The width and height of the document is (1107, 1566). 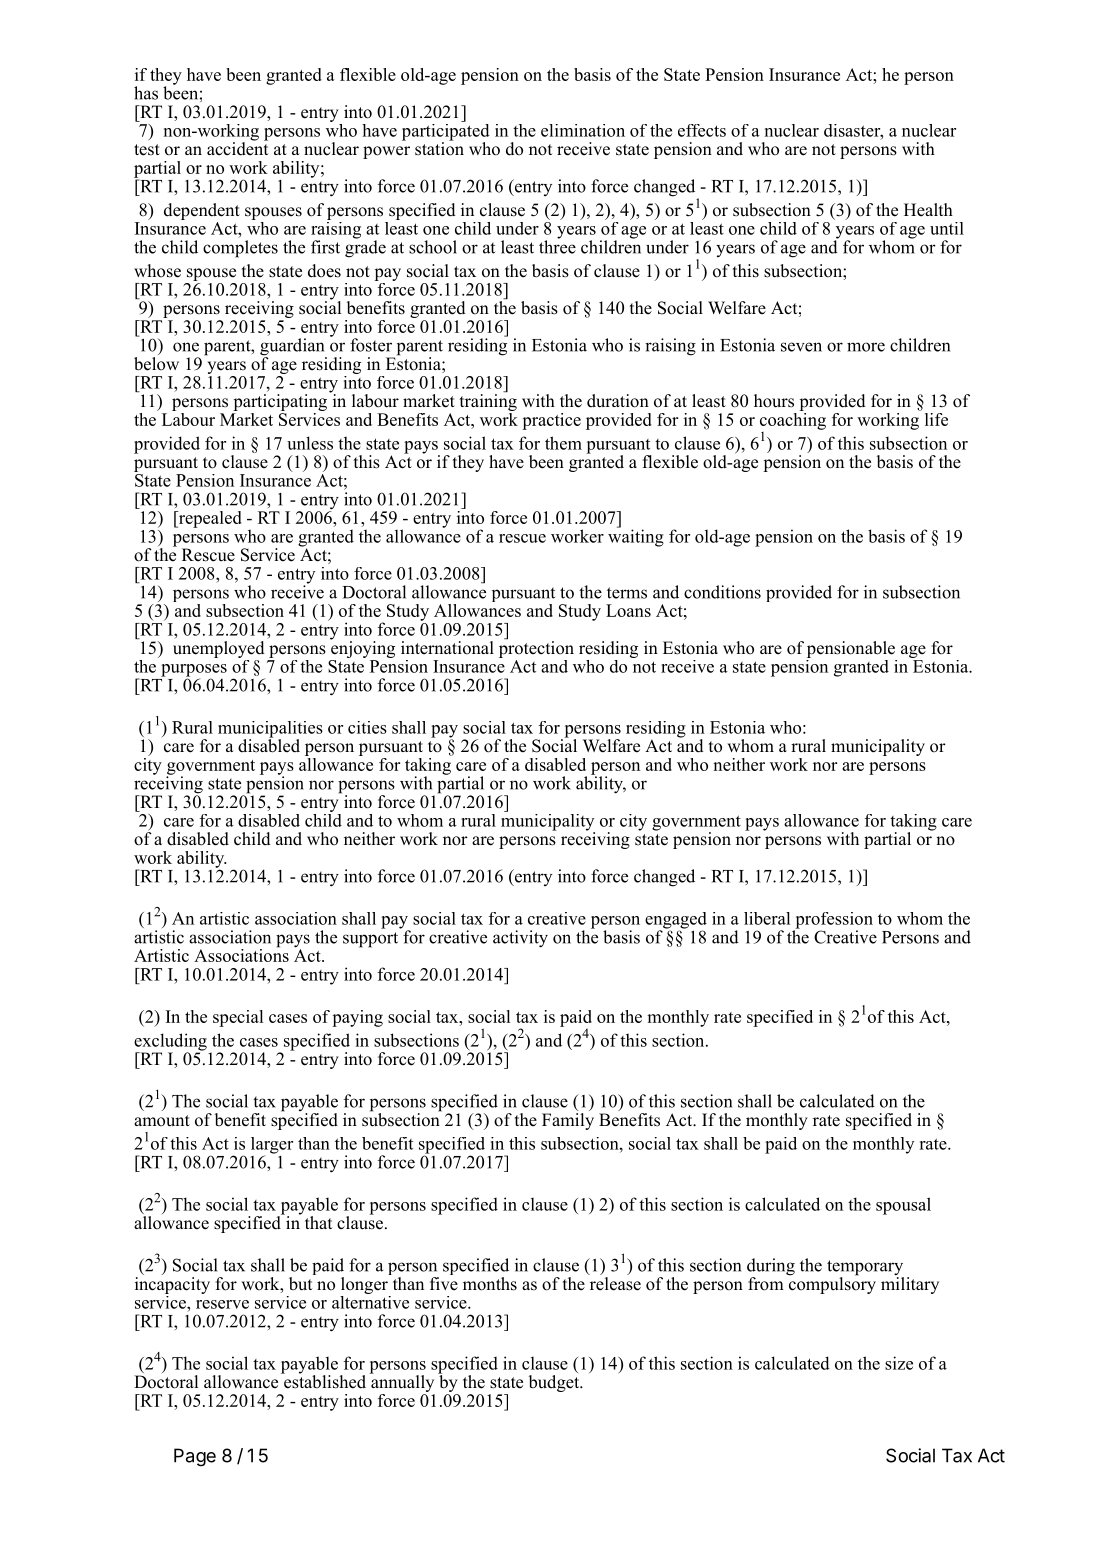 I want to click on Page, so click(x=195, y=1457).
